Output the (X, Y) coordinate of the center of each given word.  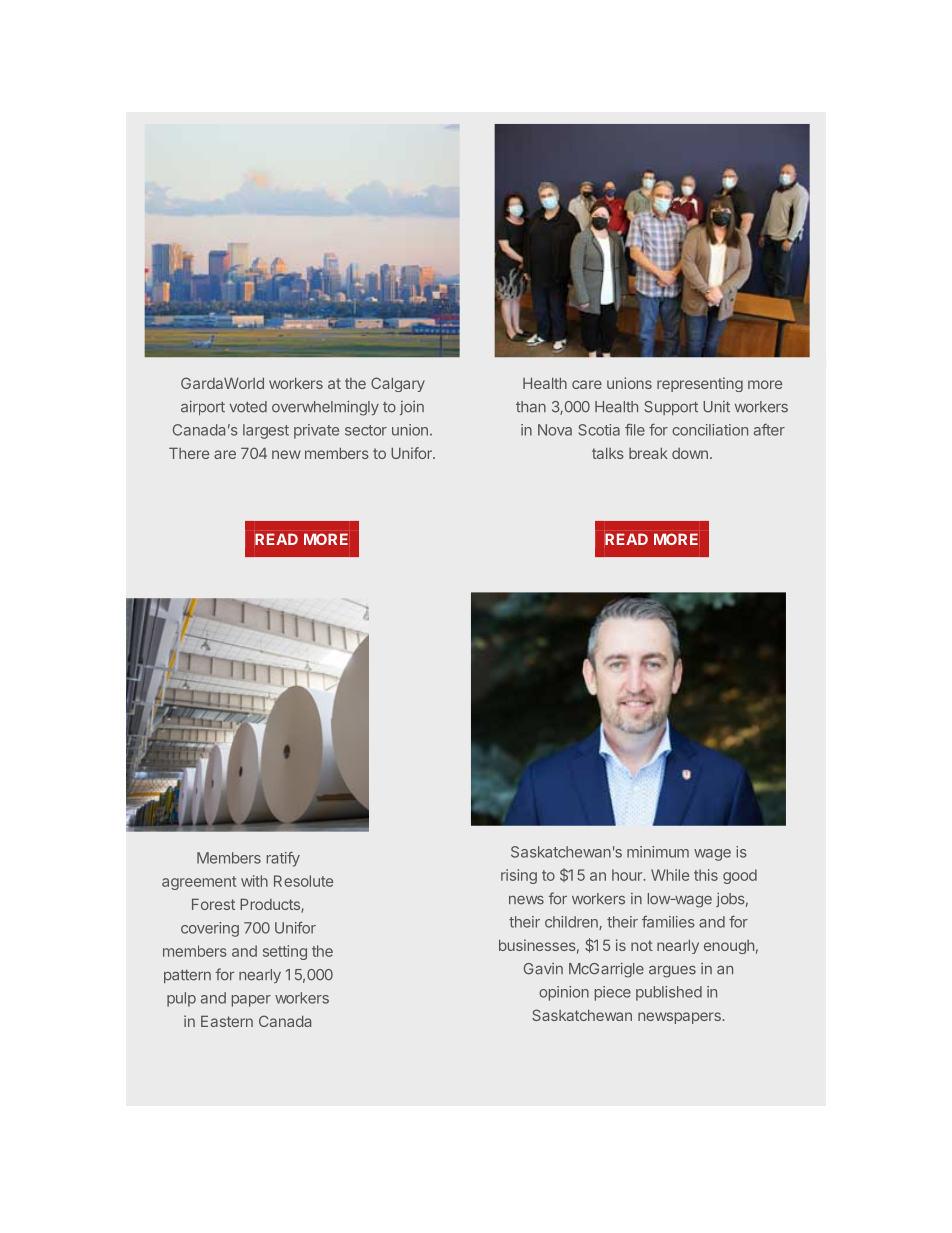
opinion (564, 993)
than (531, 407)
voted (248, 407)
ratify (283, 859)
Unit (716, 407)
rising (519, 876)
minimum (658, 852)
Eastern (227, 1021)
